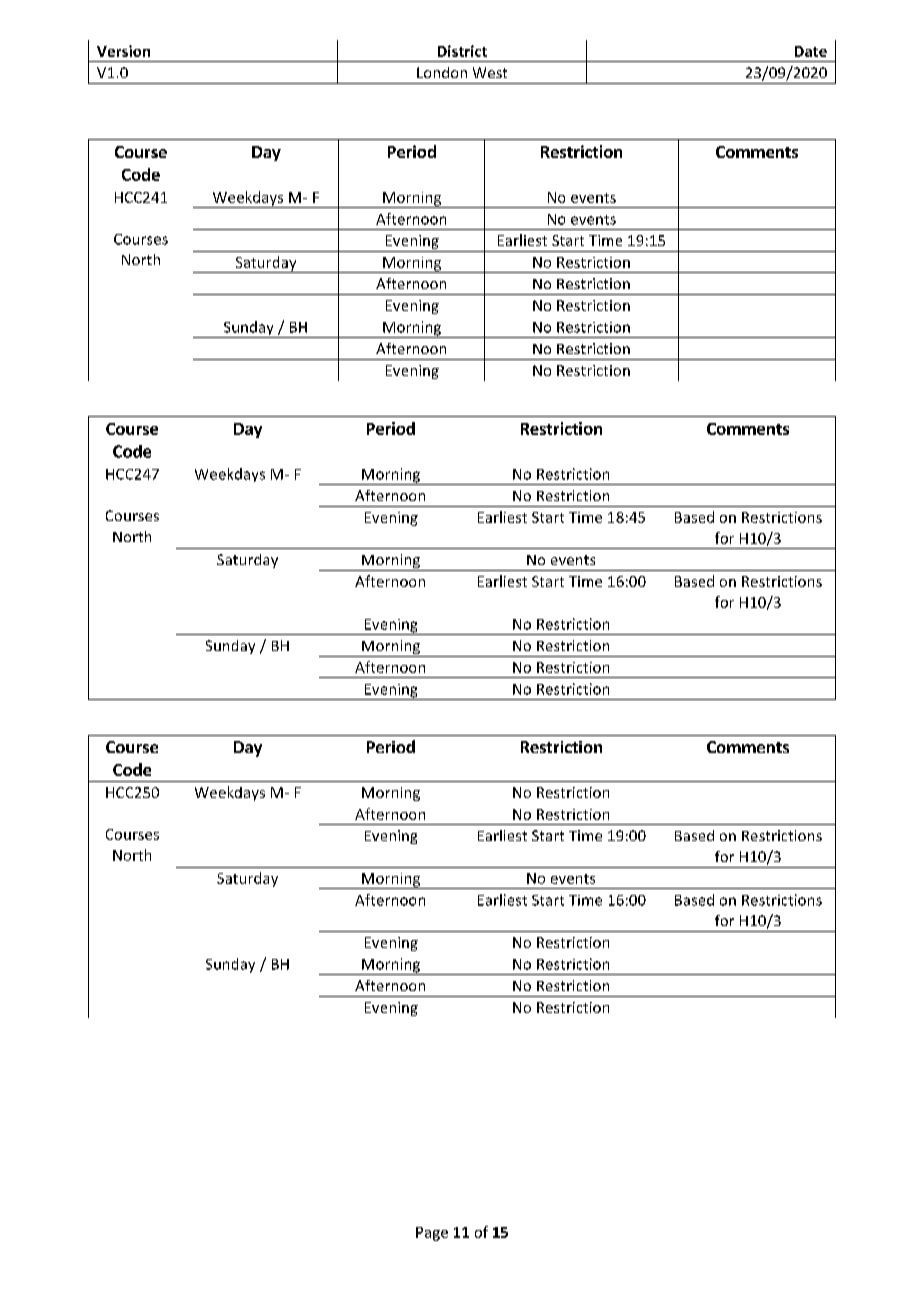 The image size is (924, 1308). What do you see at coordinates (432, 1234) in the screenshot?
I see `Page` at bounding box center [432, 1234].
